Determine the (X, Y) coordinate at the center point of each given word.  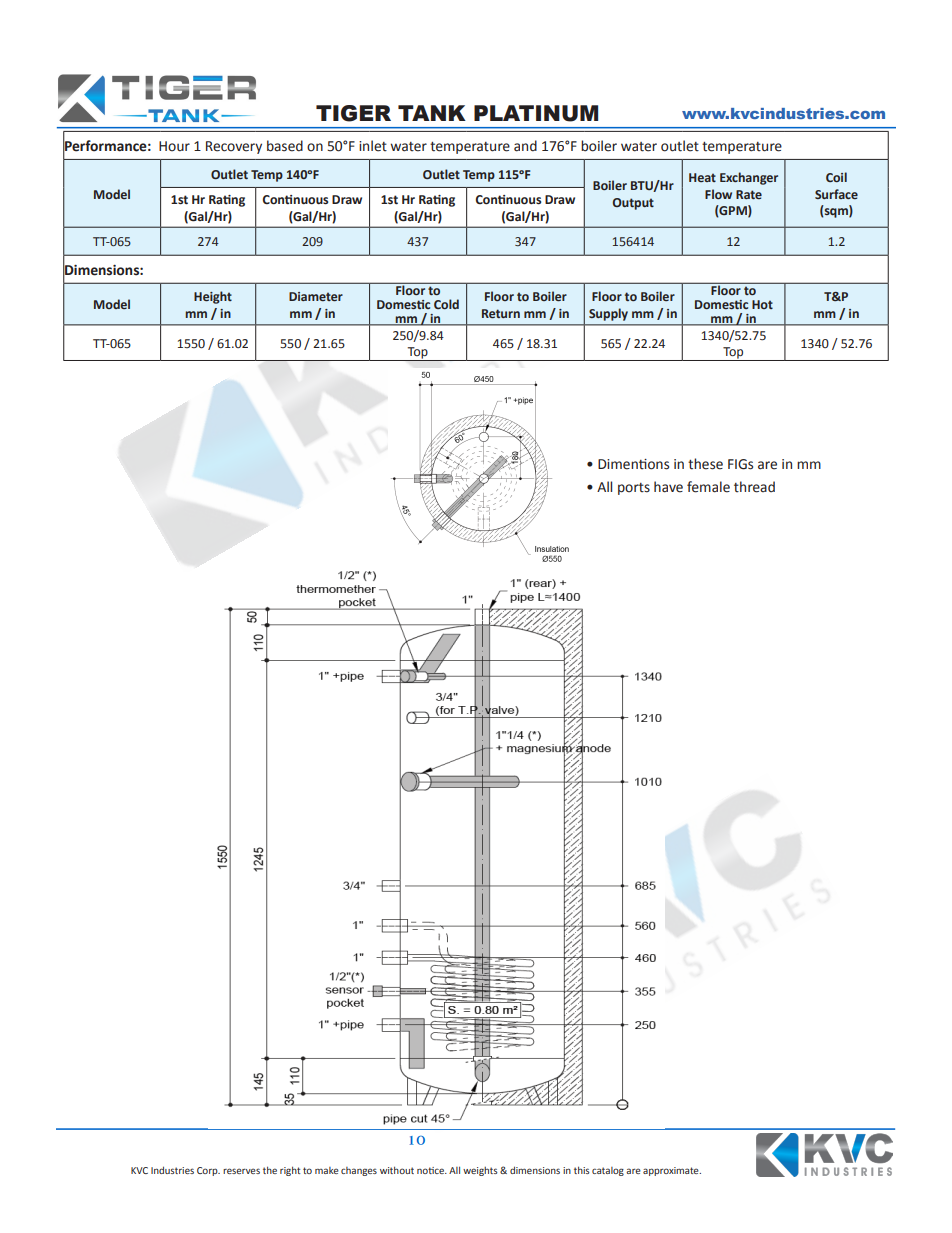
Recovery (234, 147)
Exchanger (749, 178)
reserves (241, 1171)
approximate (672, 1171)
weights (480, 1171)
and (525, 146)
